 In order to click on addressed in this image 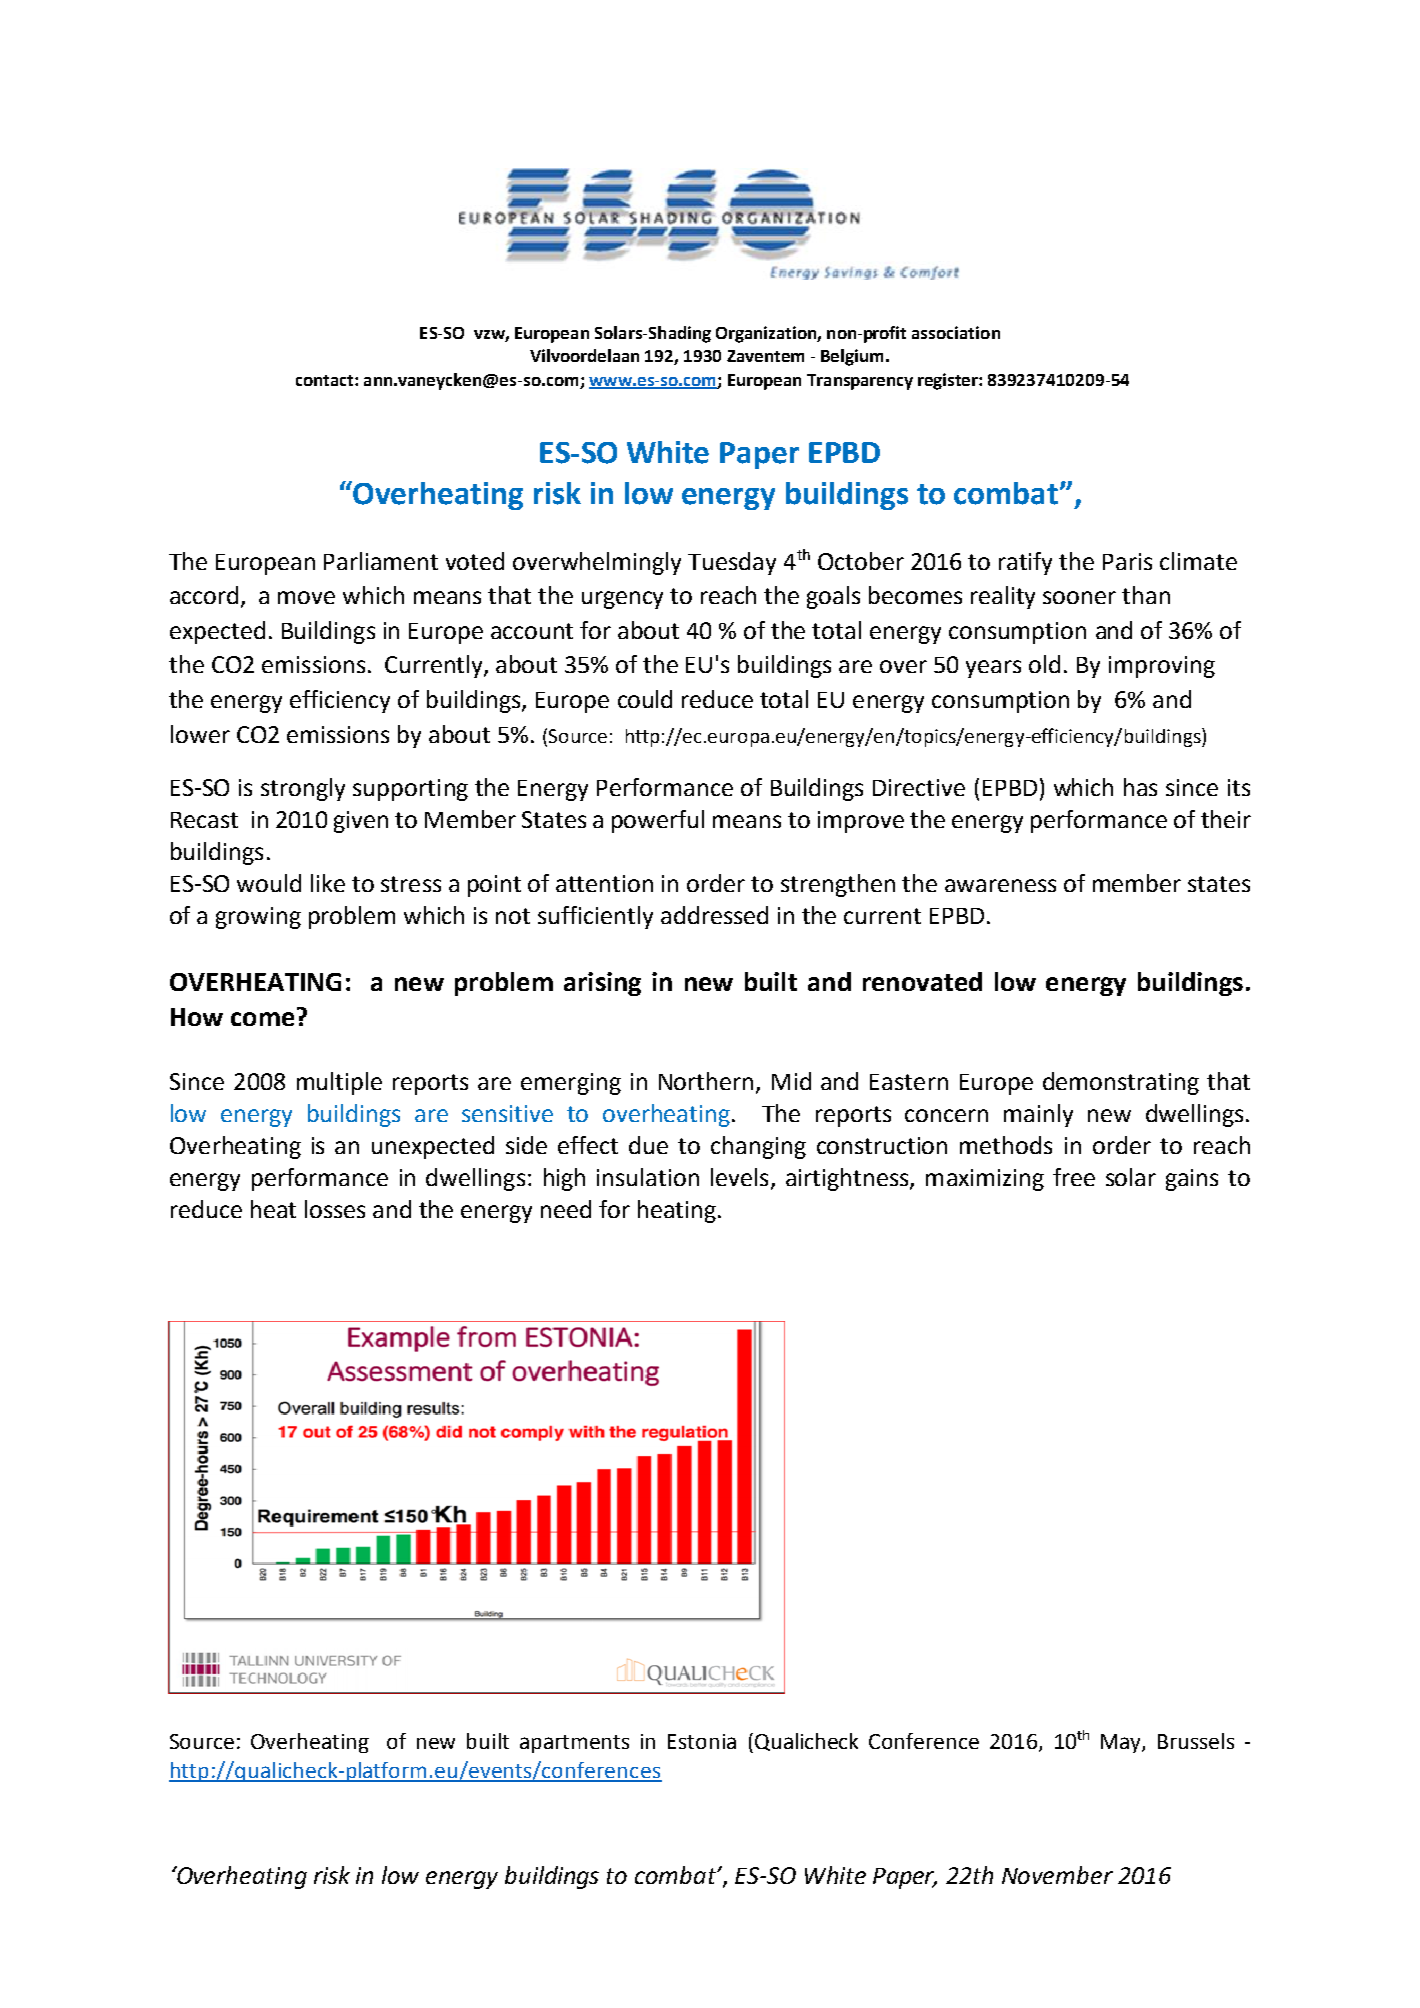, I will do `click(714, 915)`.
